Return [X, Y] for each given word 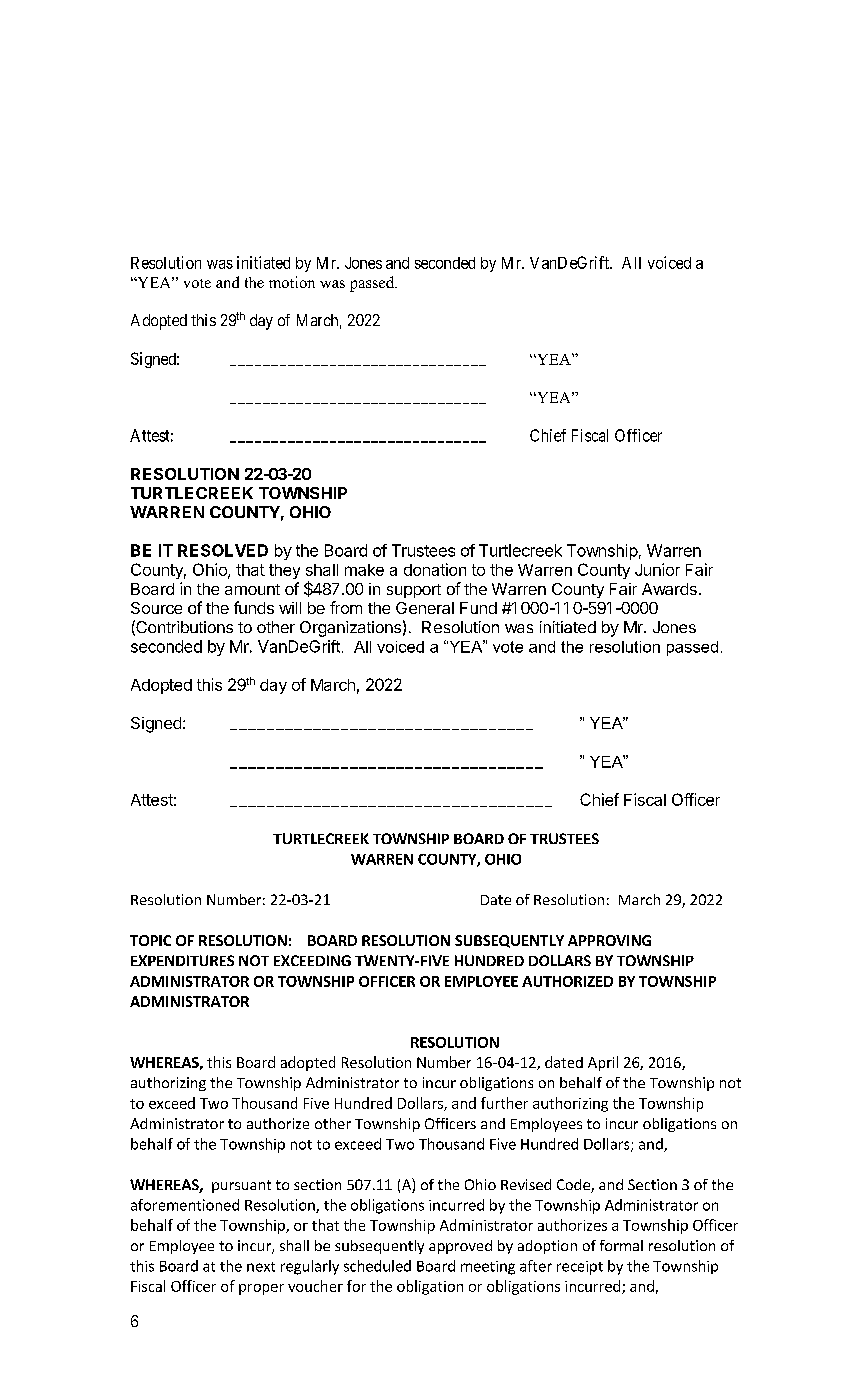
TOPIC [150, 940]
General [425, 608]
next [261, 1267]
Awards [669, 589]
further [504, 1103]
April [603, 1063]
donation [435, 569]
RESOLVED [223, 550]
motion [292, 282]
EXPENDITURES [182, 960]
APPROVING [609, 940]
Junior [657, 569]
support [414, 591]
